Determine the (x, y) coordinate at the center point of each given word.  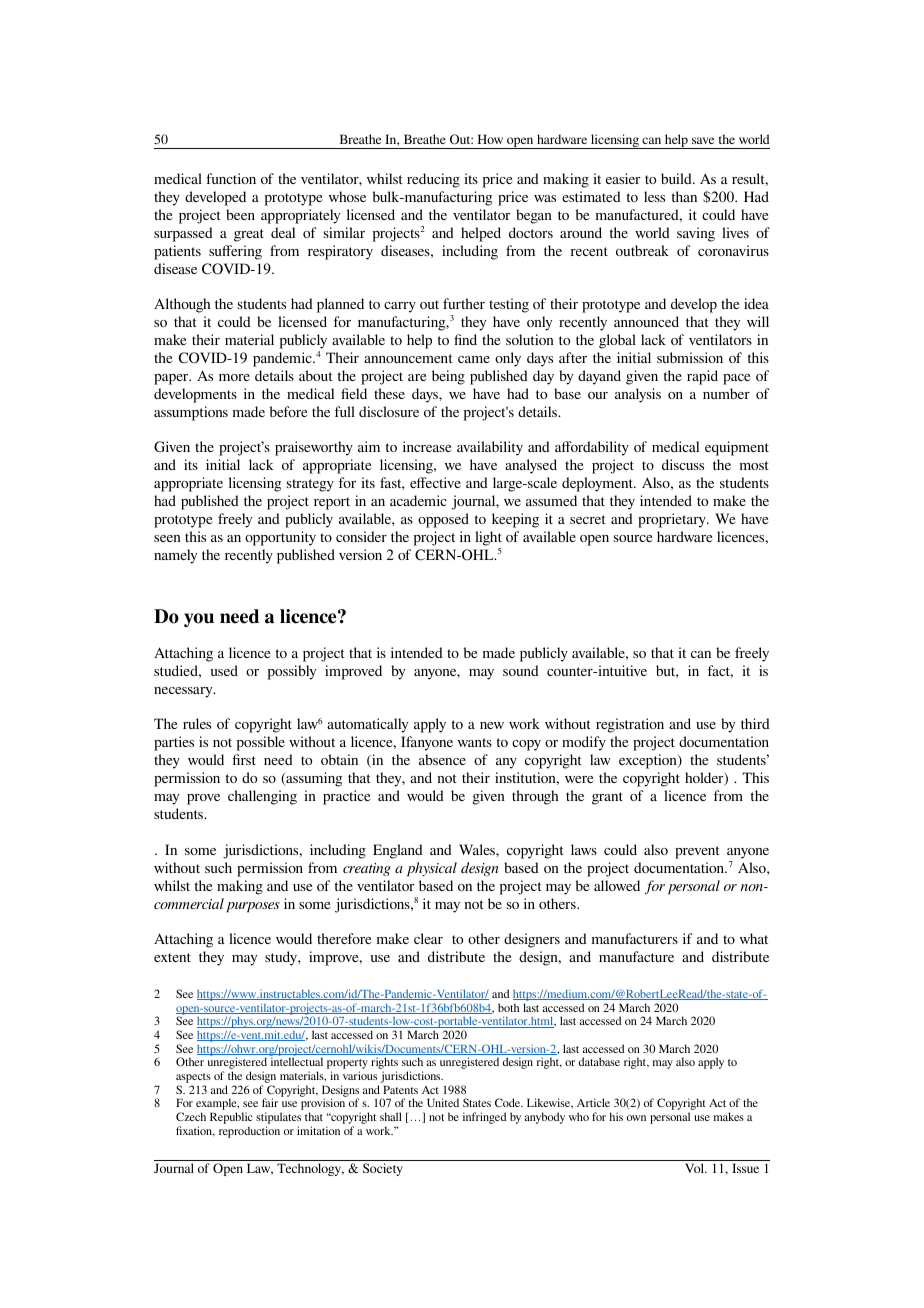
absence (442, 759)
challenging (262, 797)
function (231, 178)
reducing (433, 180)
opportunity (280, 538)
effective (435, 482)
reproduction (249, 1132)
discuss (683, 464)
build (677, 178)
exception (649, 761)
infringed (484, 1118)
